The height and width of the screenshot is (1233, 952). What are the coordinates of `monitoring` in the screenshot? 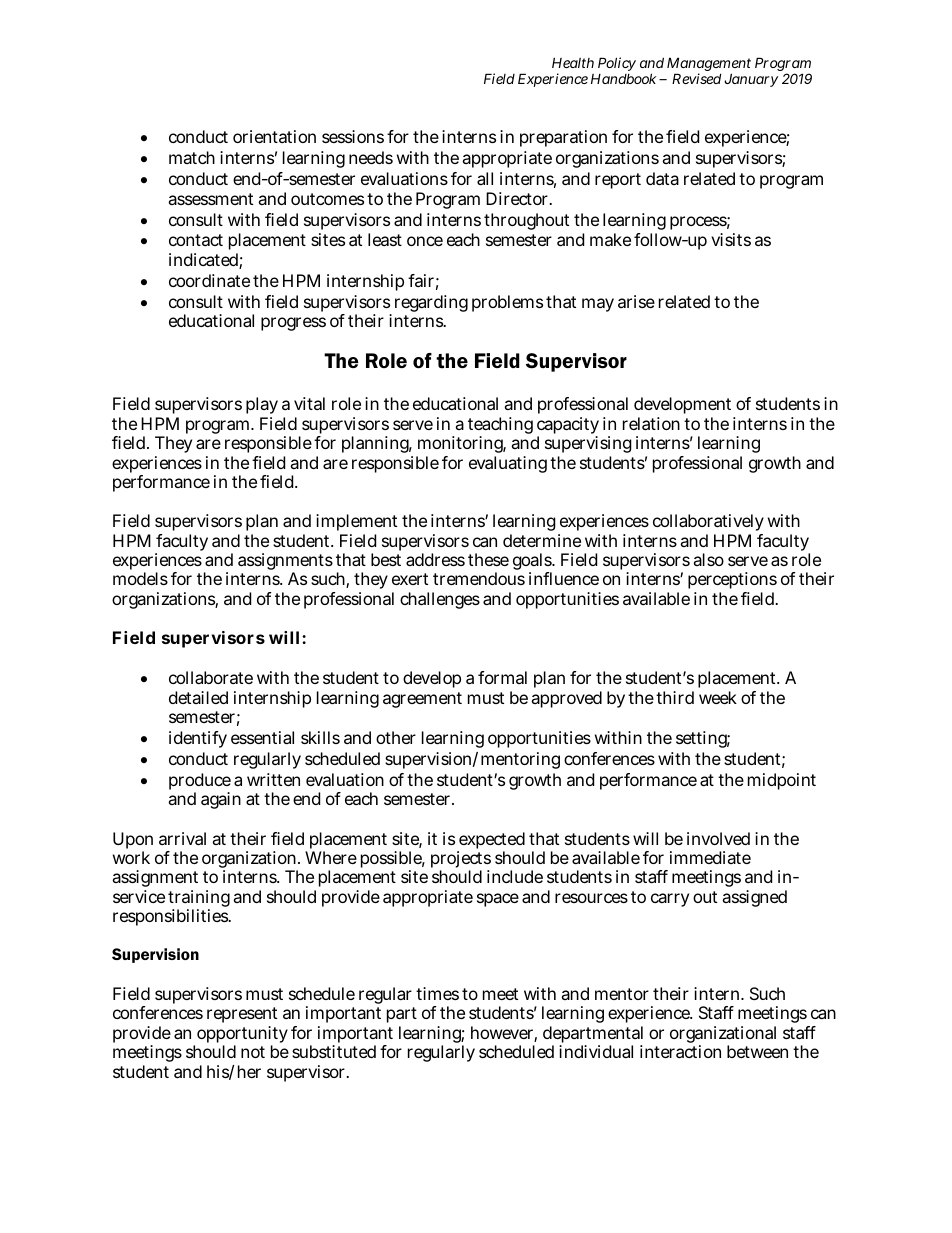 It's located at (461, 446).
